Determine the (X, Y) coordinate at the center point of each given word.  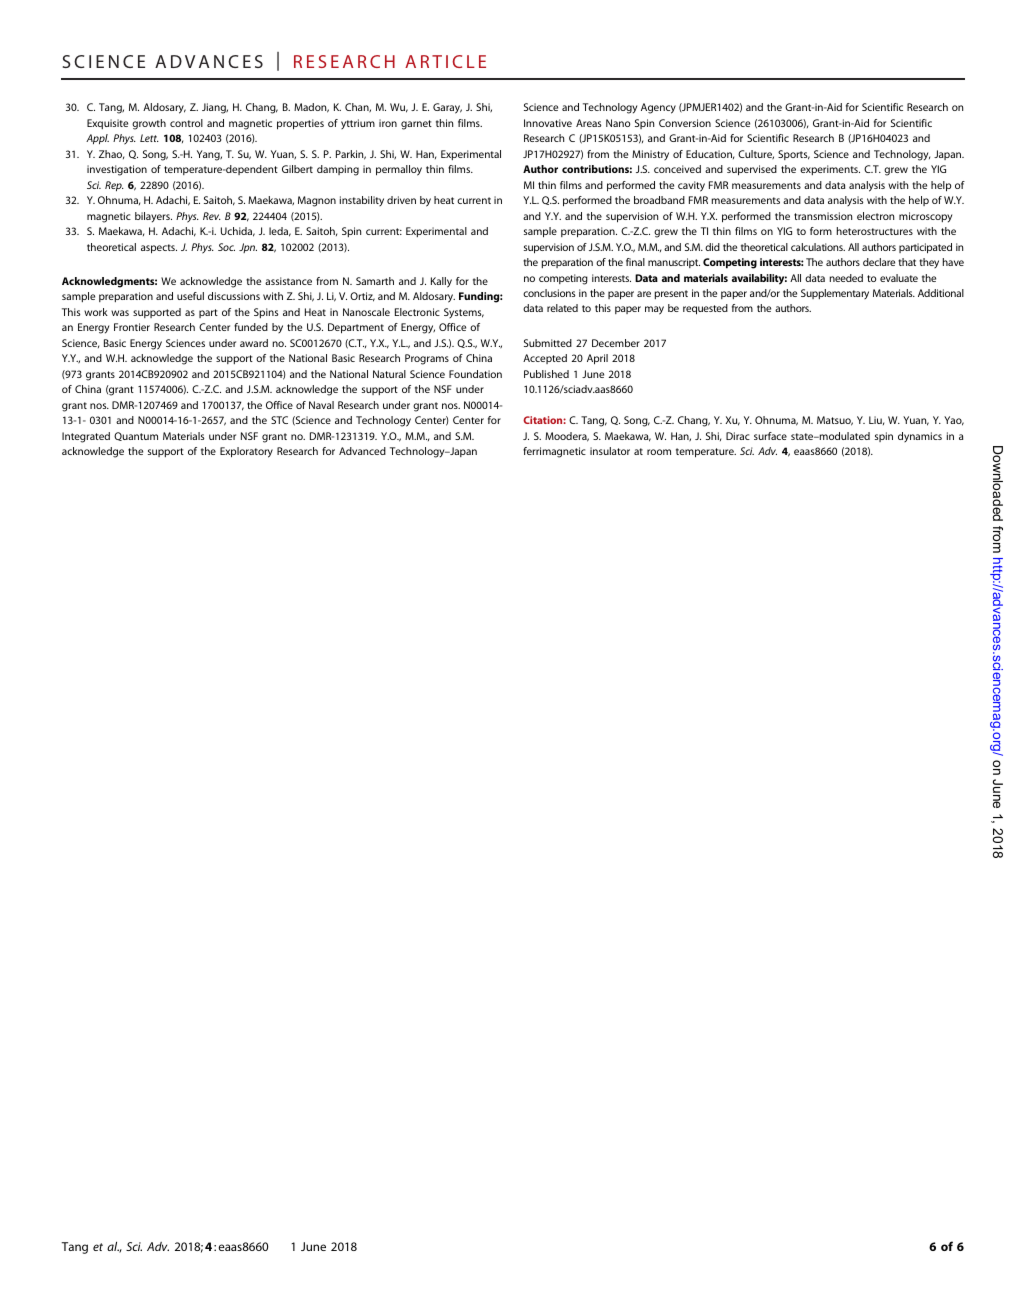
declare (879, 262)
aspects (159, 249)
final (635, 262)
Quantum (136, 436)
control (186, 123)
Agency (658, 108)
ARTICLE (445, 61)
